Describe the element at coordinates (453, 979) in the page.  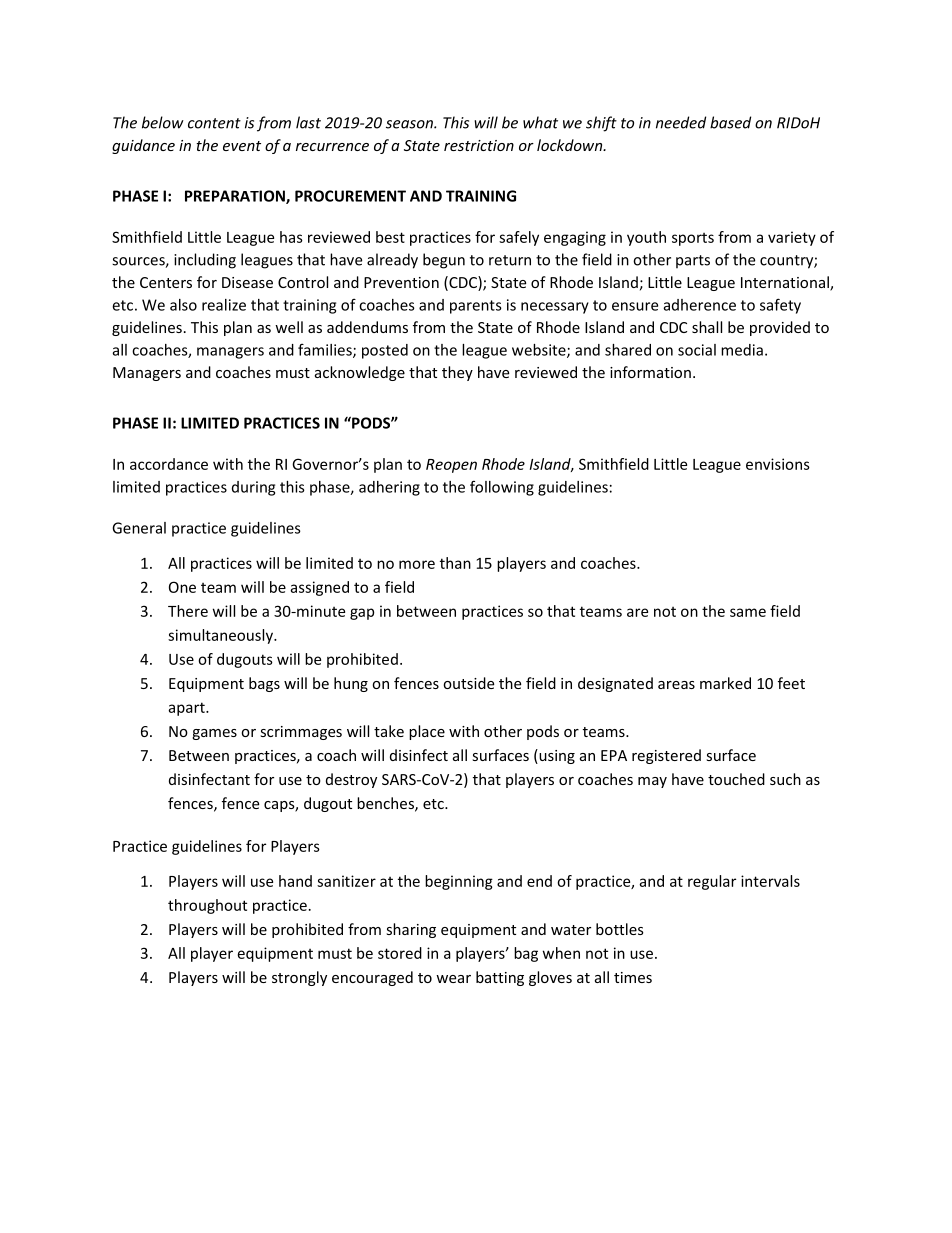
I see `wear` at that location.
